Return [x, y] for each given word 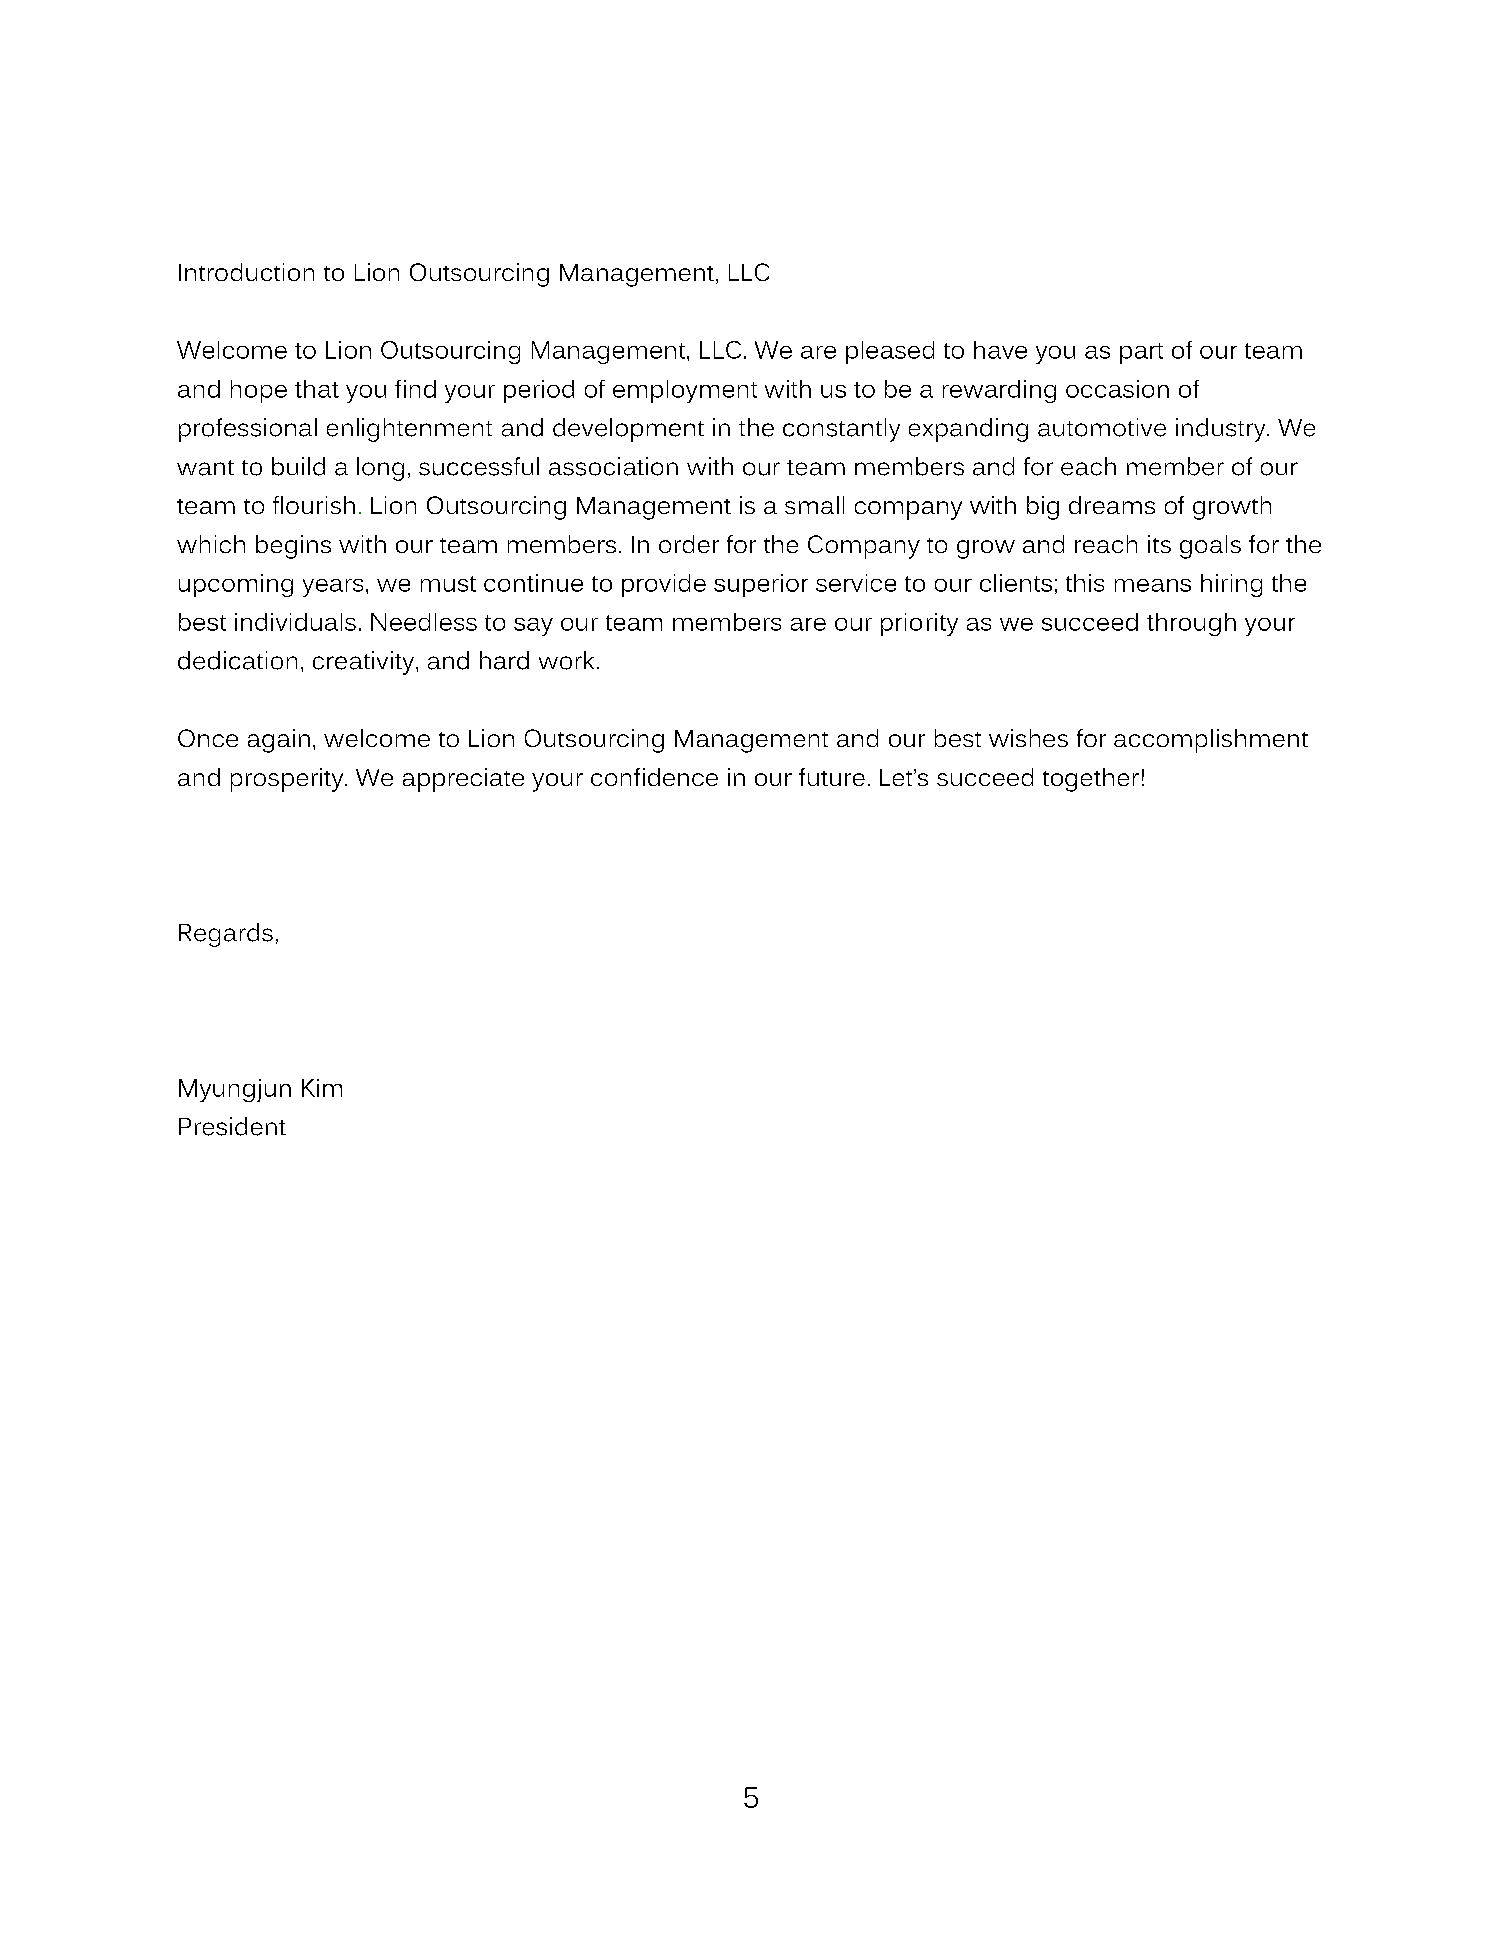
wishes [1028, 738]
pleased [890, 352]
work [566, 660]
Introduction [246, 272]
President [232, 1126]
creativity [365, 663]
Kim [322, 1088]
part [1141, 353]
